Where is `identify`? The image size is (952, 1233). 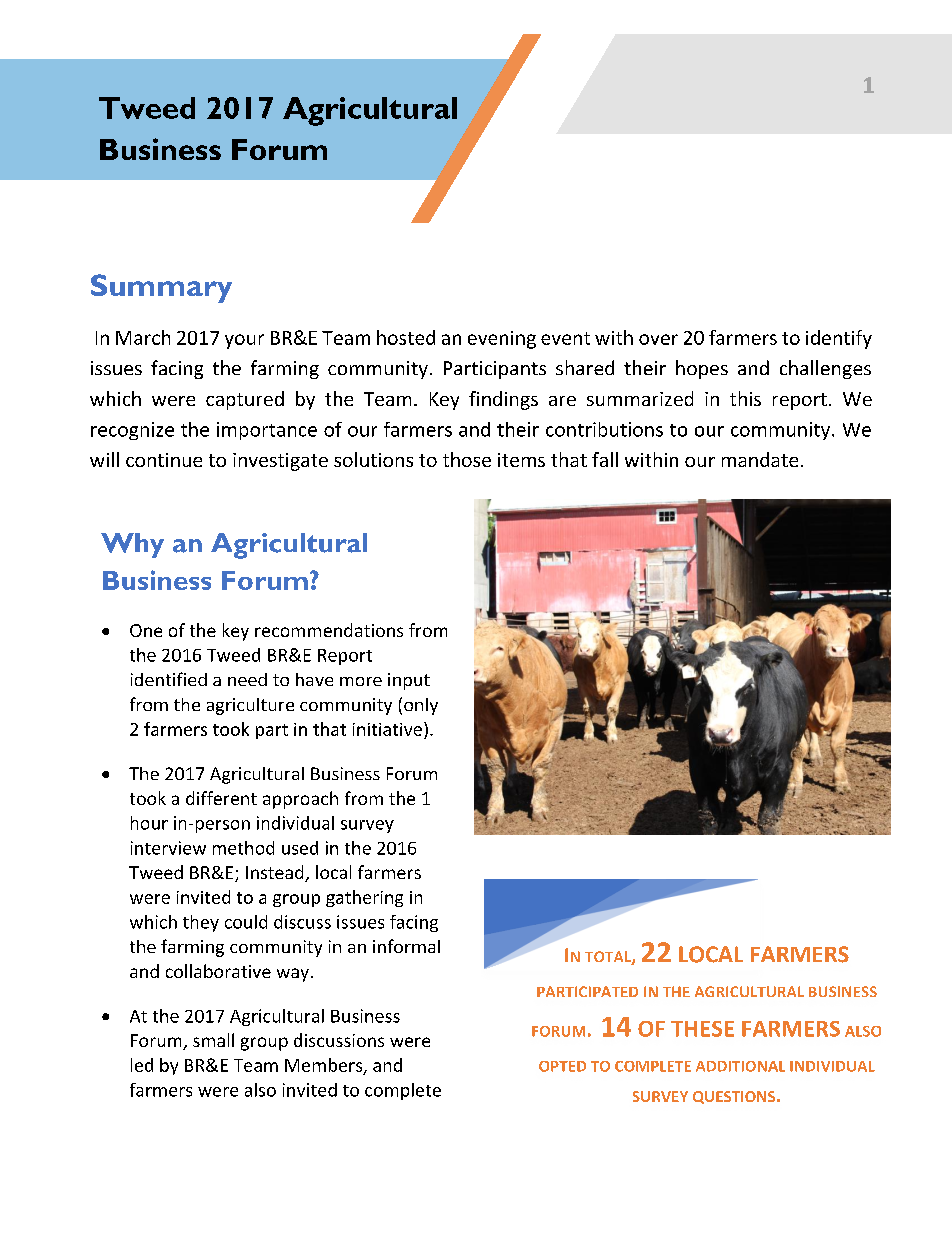 identify is located at coordinates (839, 339).
